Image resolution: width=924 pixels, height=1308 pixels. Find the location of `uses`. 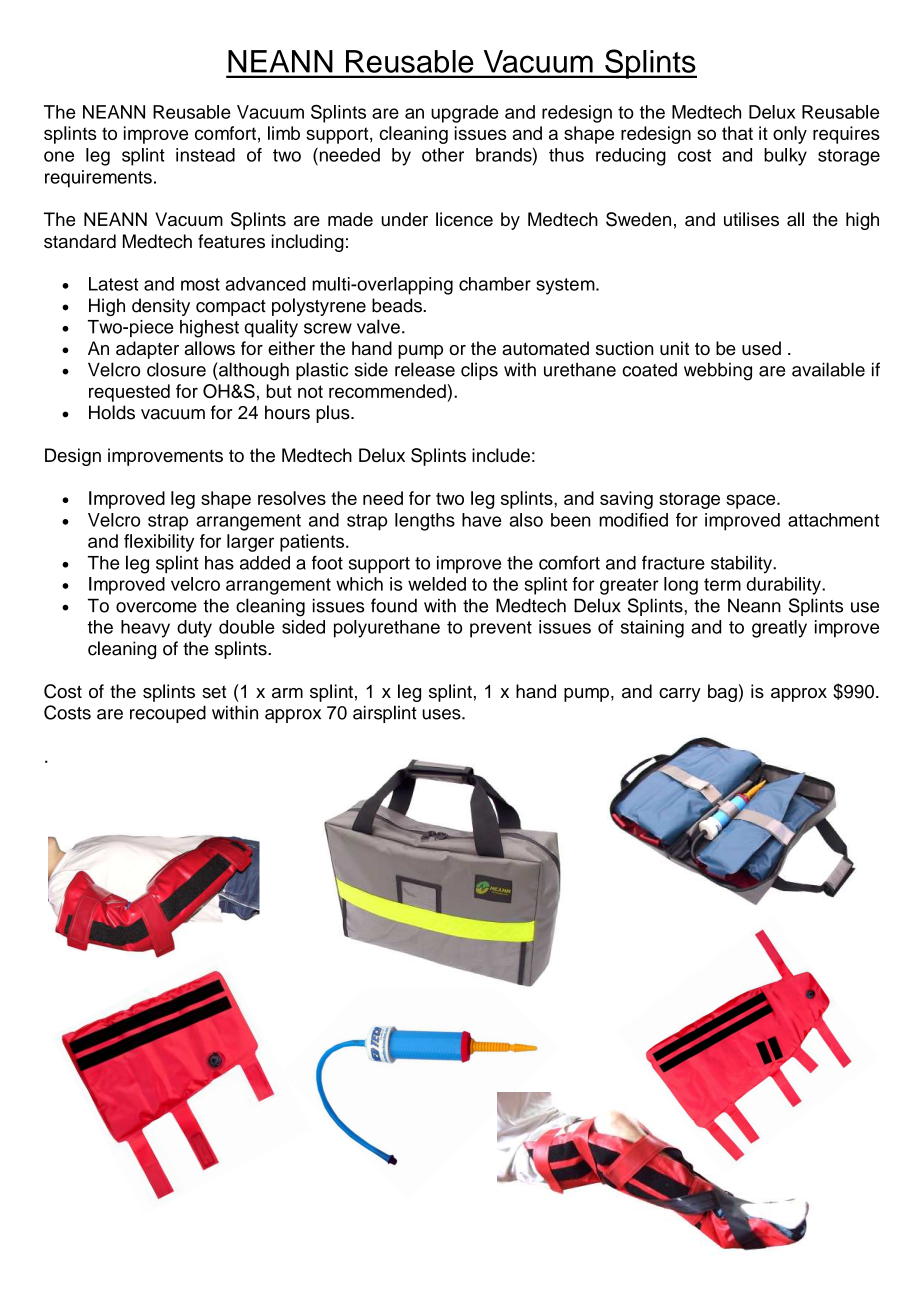

uses is located at coordinates (442, 714).
